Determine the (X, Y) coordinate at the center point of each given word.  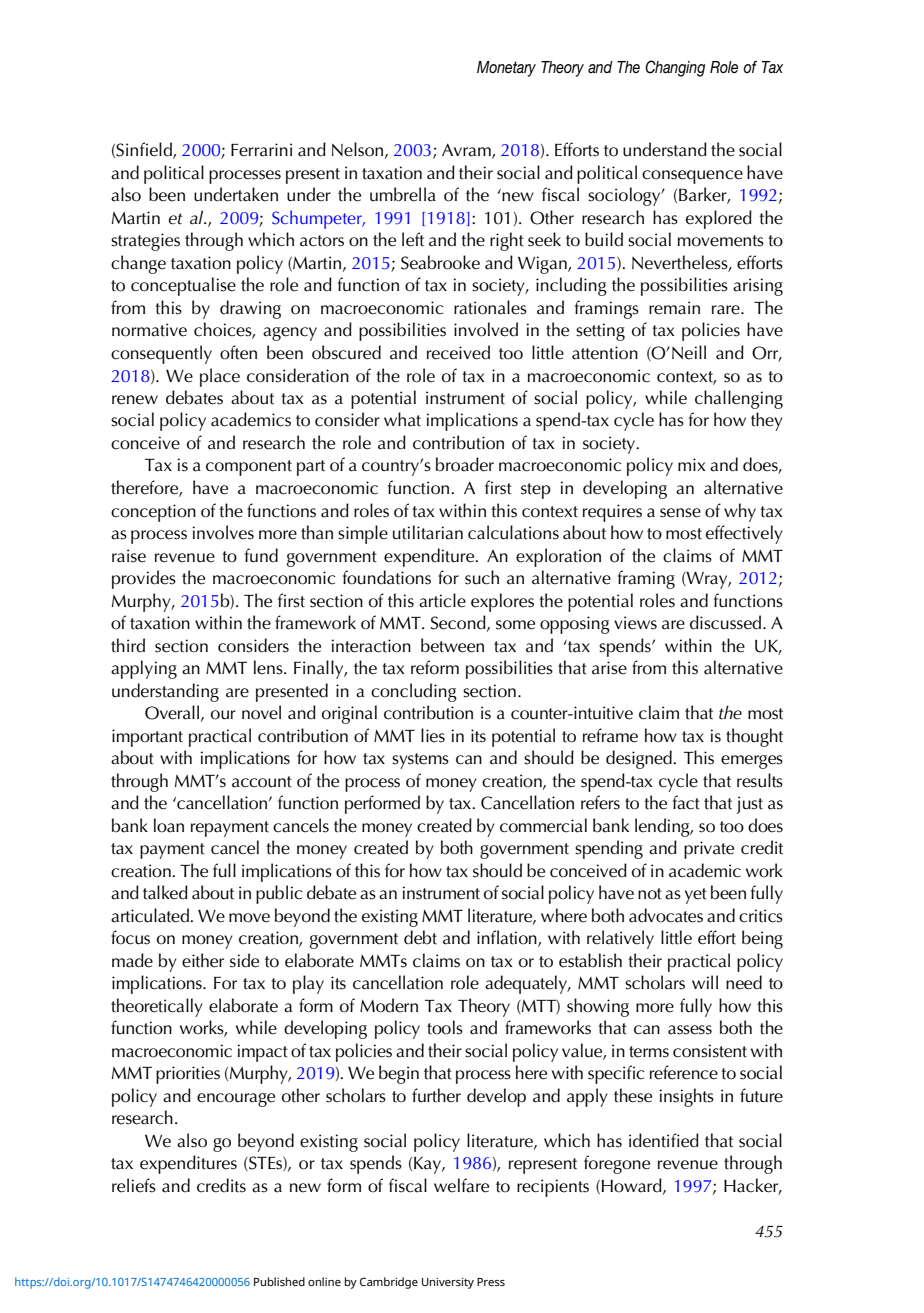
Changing (675, 68)
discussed (727, 622)
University (448, 1283)
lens (269, 667)
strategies (145, 242)
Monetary (506, 69)
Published (279, 1281)
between (452, 645)
